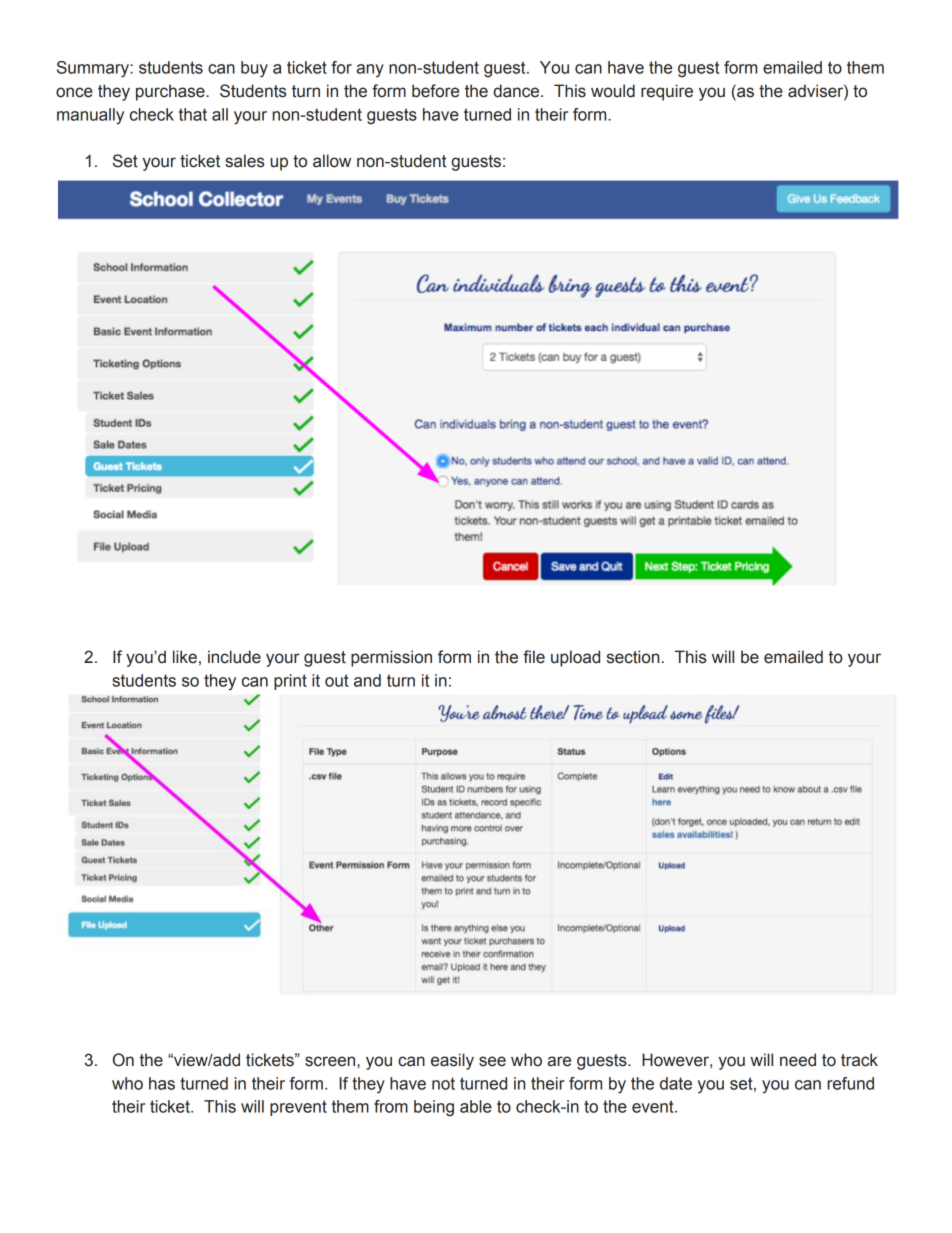 The height and width of the image is (1233, 952). What do you see at coordinates (534, 657) in the image?
I see `file` at bounding box center [534, 657].
